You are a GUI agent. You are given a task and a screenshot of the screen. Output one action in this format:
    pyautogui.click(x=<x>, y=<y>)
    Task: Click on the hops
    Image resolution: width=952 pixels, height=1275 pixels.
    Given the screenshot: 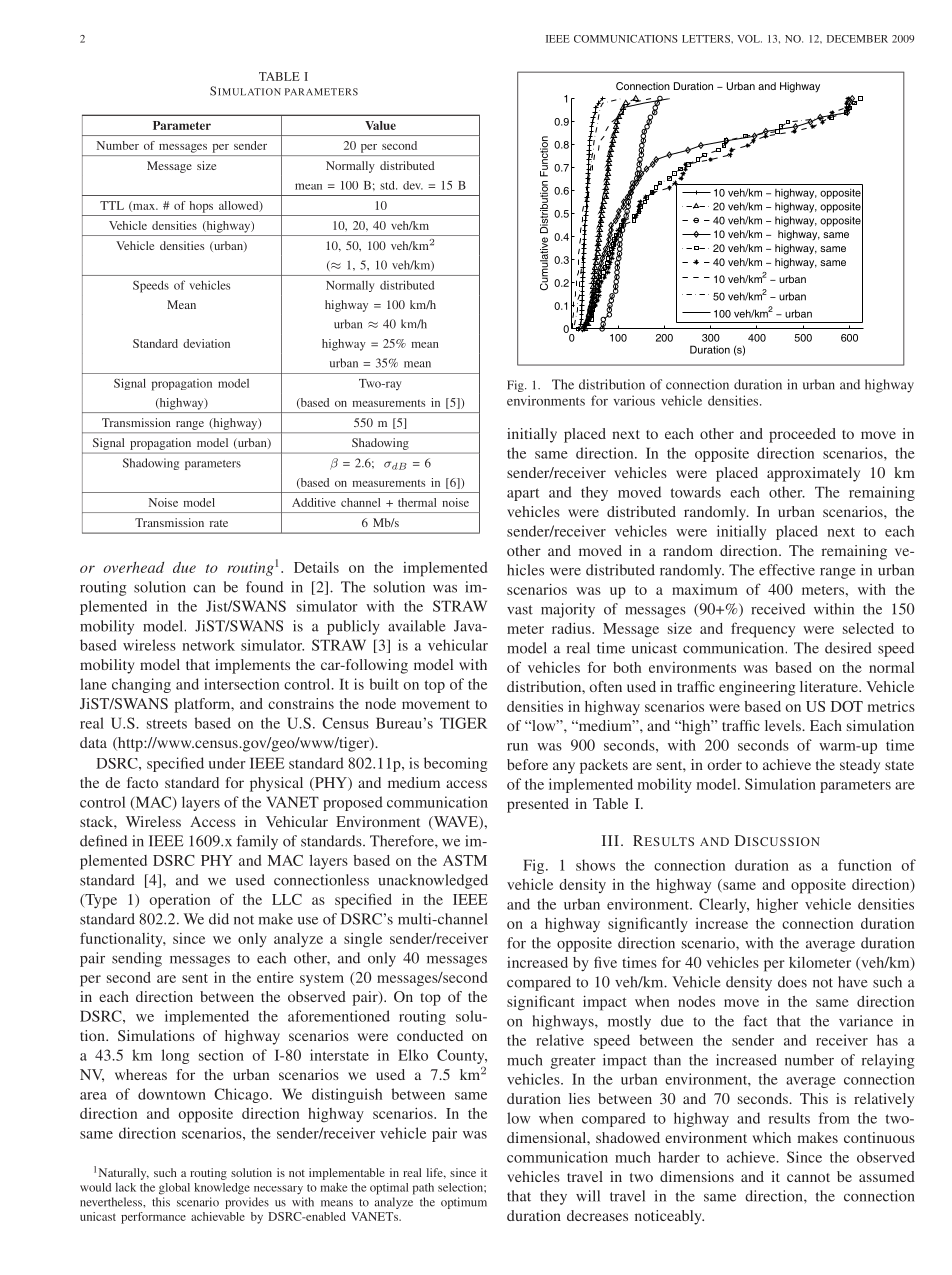 What is the action you would take?
    pyautogui.click(x=201, y=207)
